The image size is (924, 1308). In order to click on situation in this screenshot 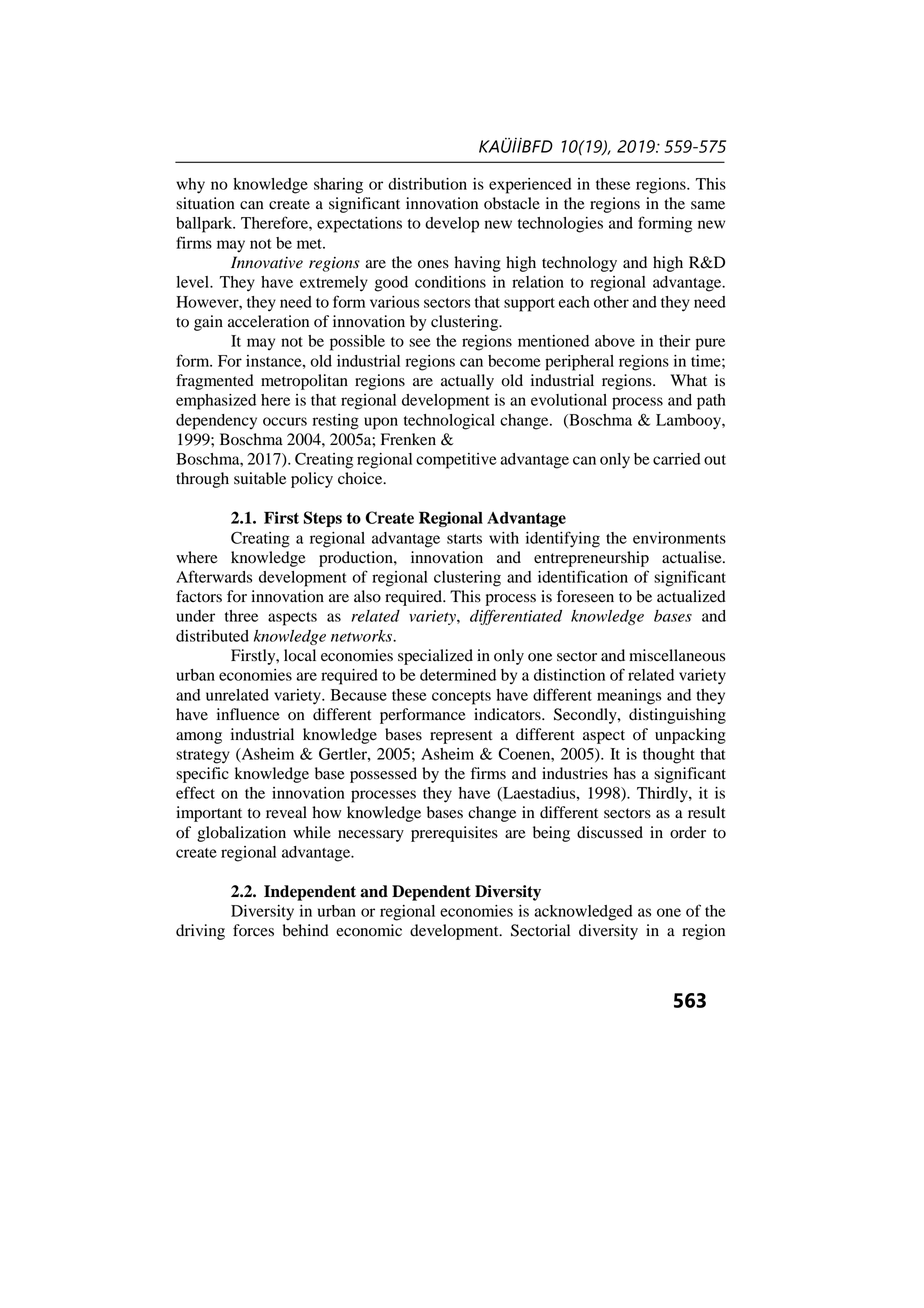, I will do `click(205, 203)`.
